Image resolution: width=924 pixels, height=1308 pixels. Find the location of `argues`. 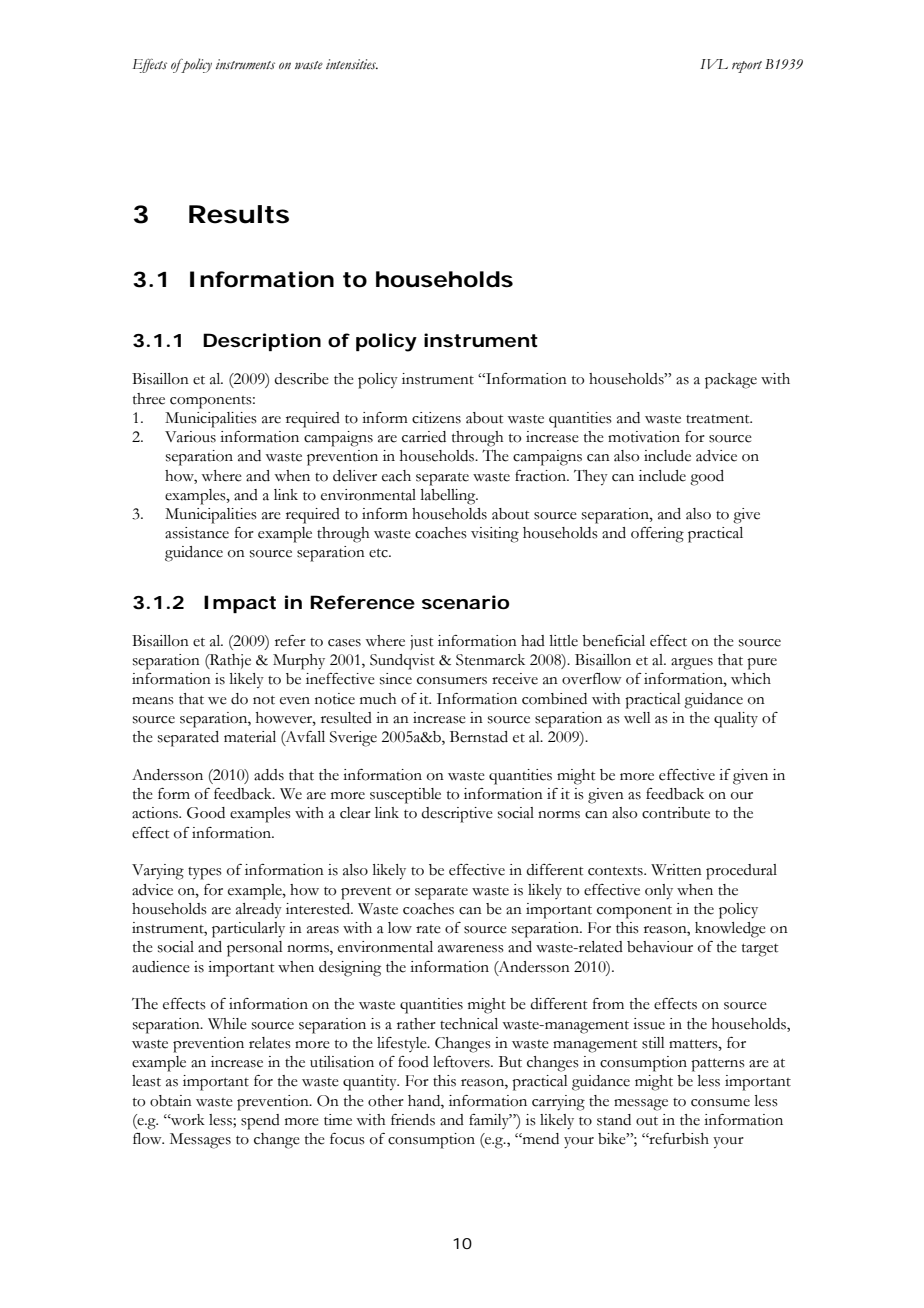

argues is located at coordinates (692, 664).
